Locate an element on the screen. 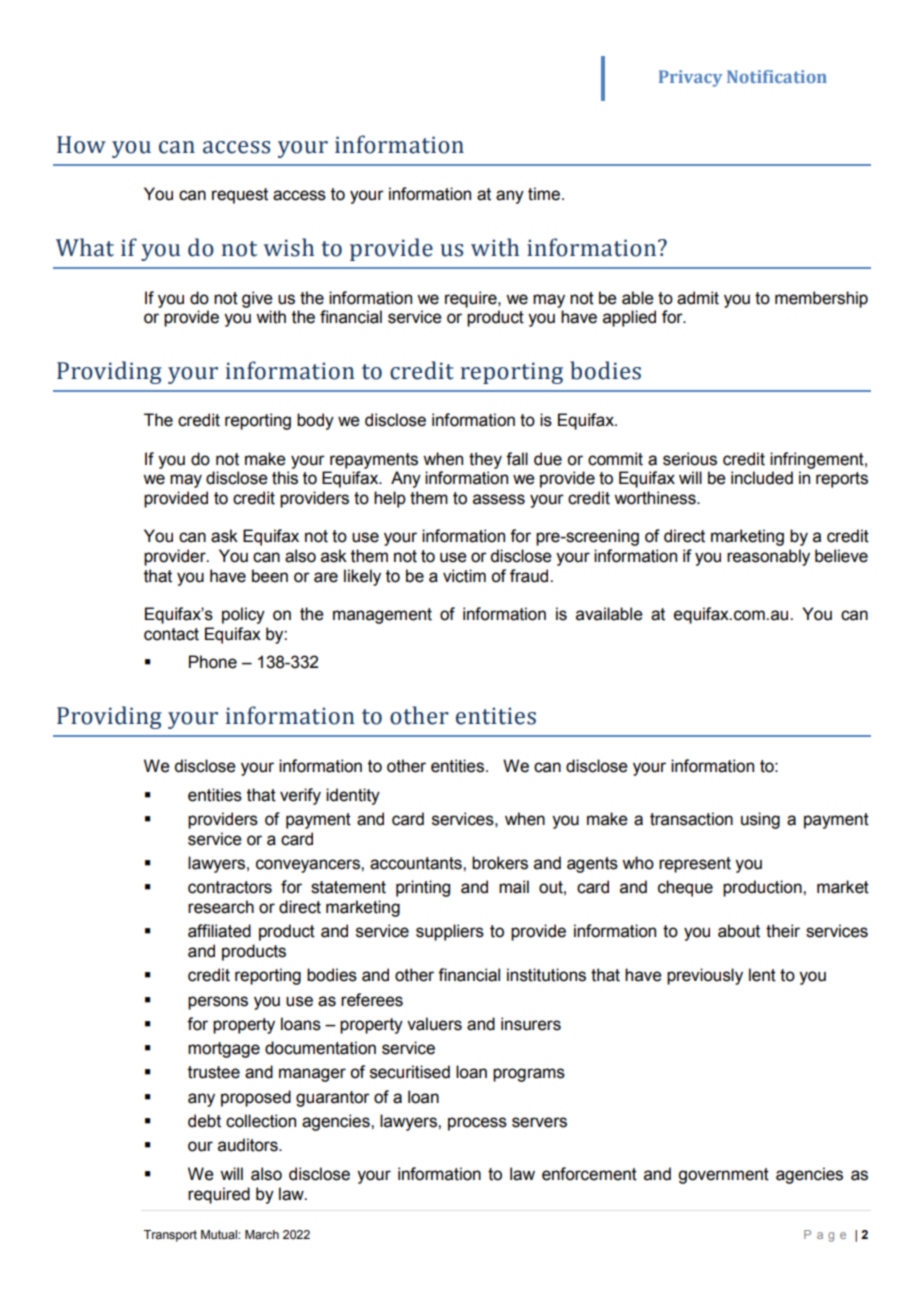  contact is located at coordinates (171, 634).
